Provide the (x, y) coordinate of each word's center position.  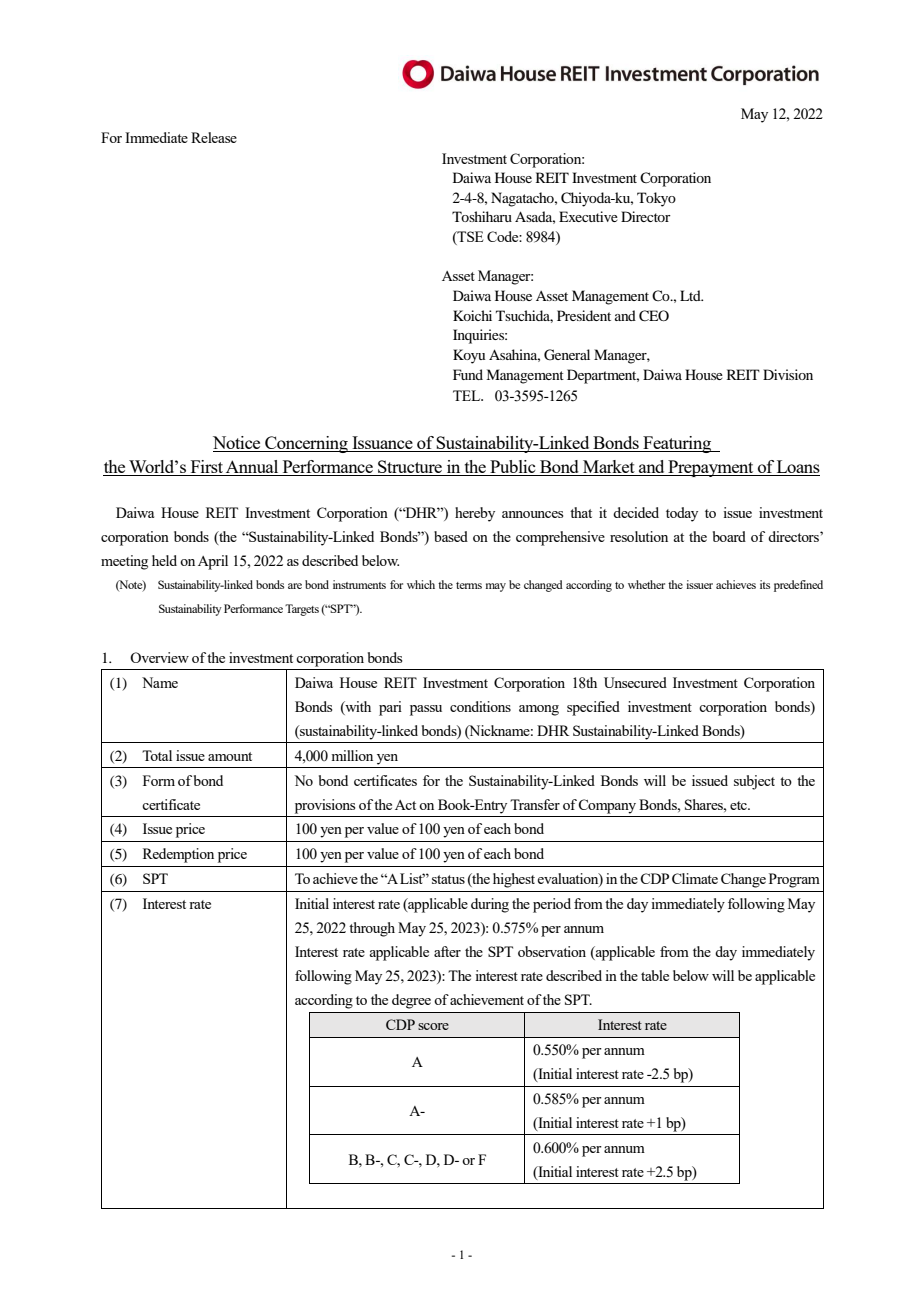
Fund (468, 374)
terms (469, 585)
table (655, 975)
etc (739, 805)
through (372, 929)
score (433, 1026)
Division (788, 374)
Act (405, 805)
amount (230, 756)
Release (214, 137)
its (765, 584)
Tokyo (656, 199)
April (213, 562)
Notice (238, 444)
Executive (588, 216)
